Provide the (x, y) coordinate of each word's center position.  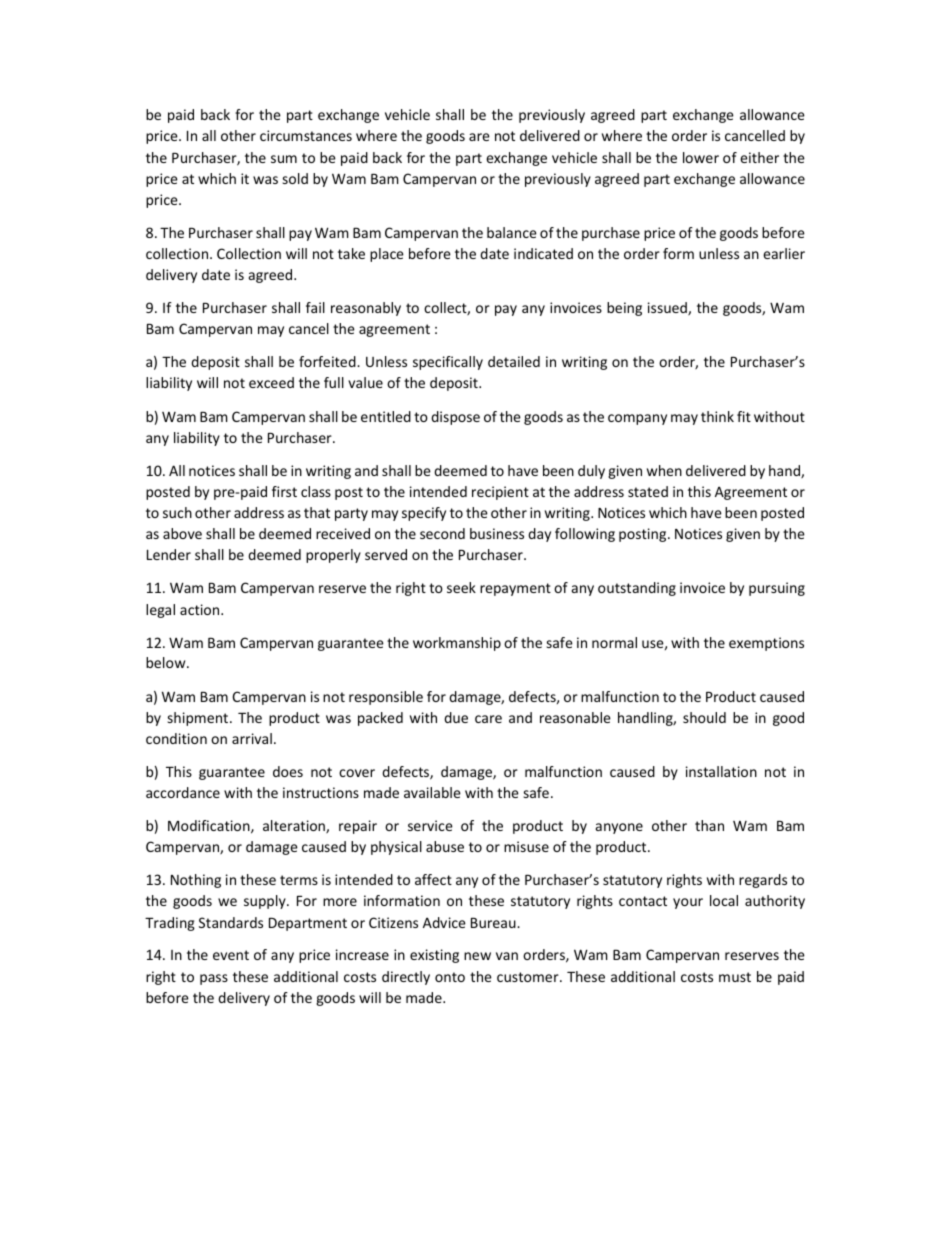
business (497, 533)
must (735, 977)
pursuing (777, 589)
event (231, 955)
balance (512, 232)
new (477, 956)
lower (701, 157)
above (182, 533)
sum (284, 159)
